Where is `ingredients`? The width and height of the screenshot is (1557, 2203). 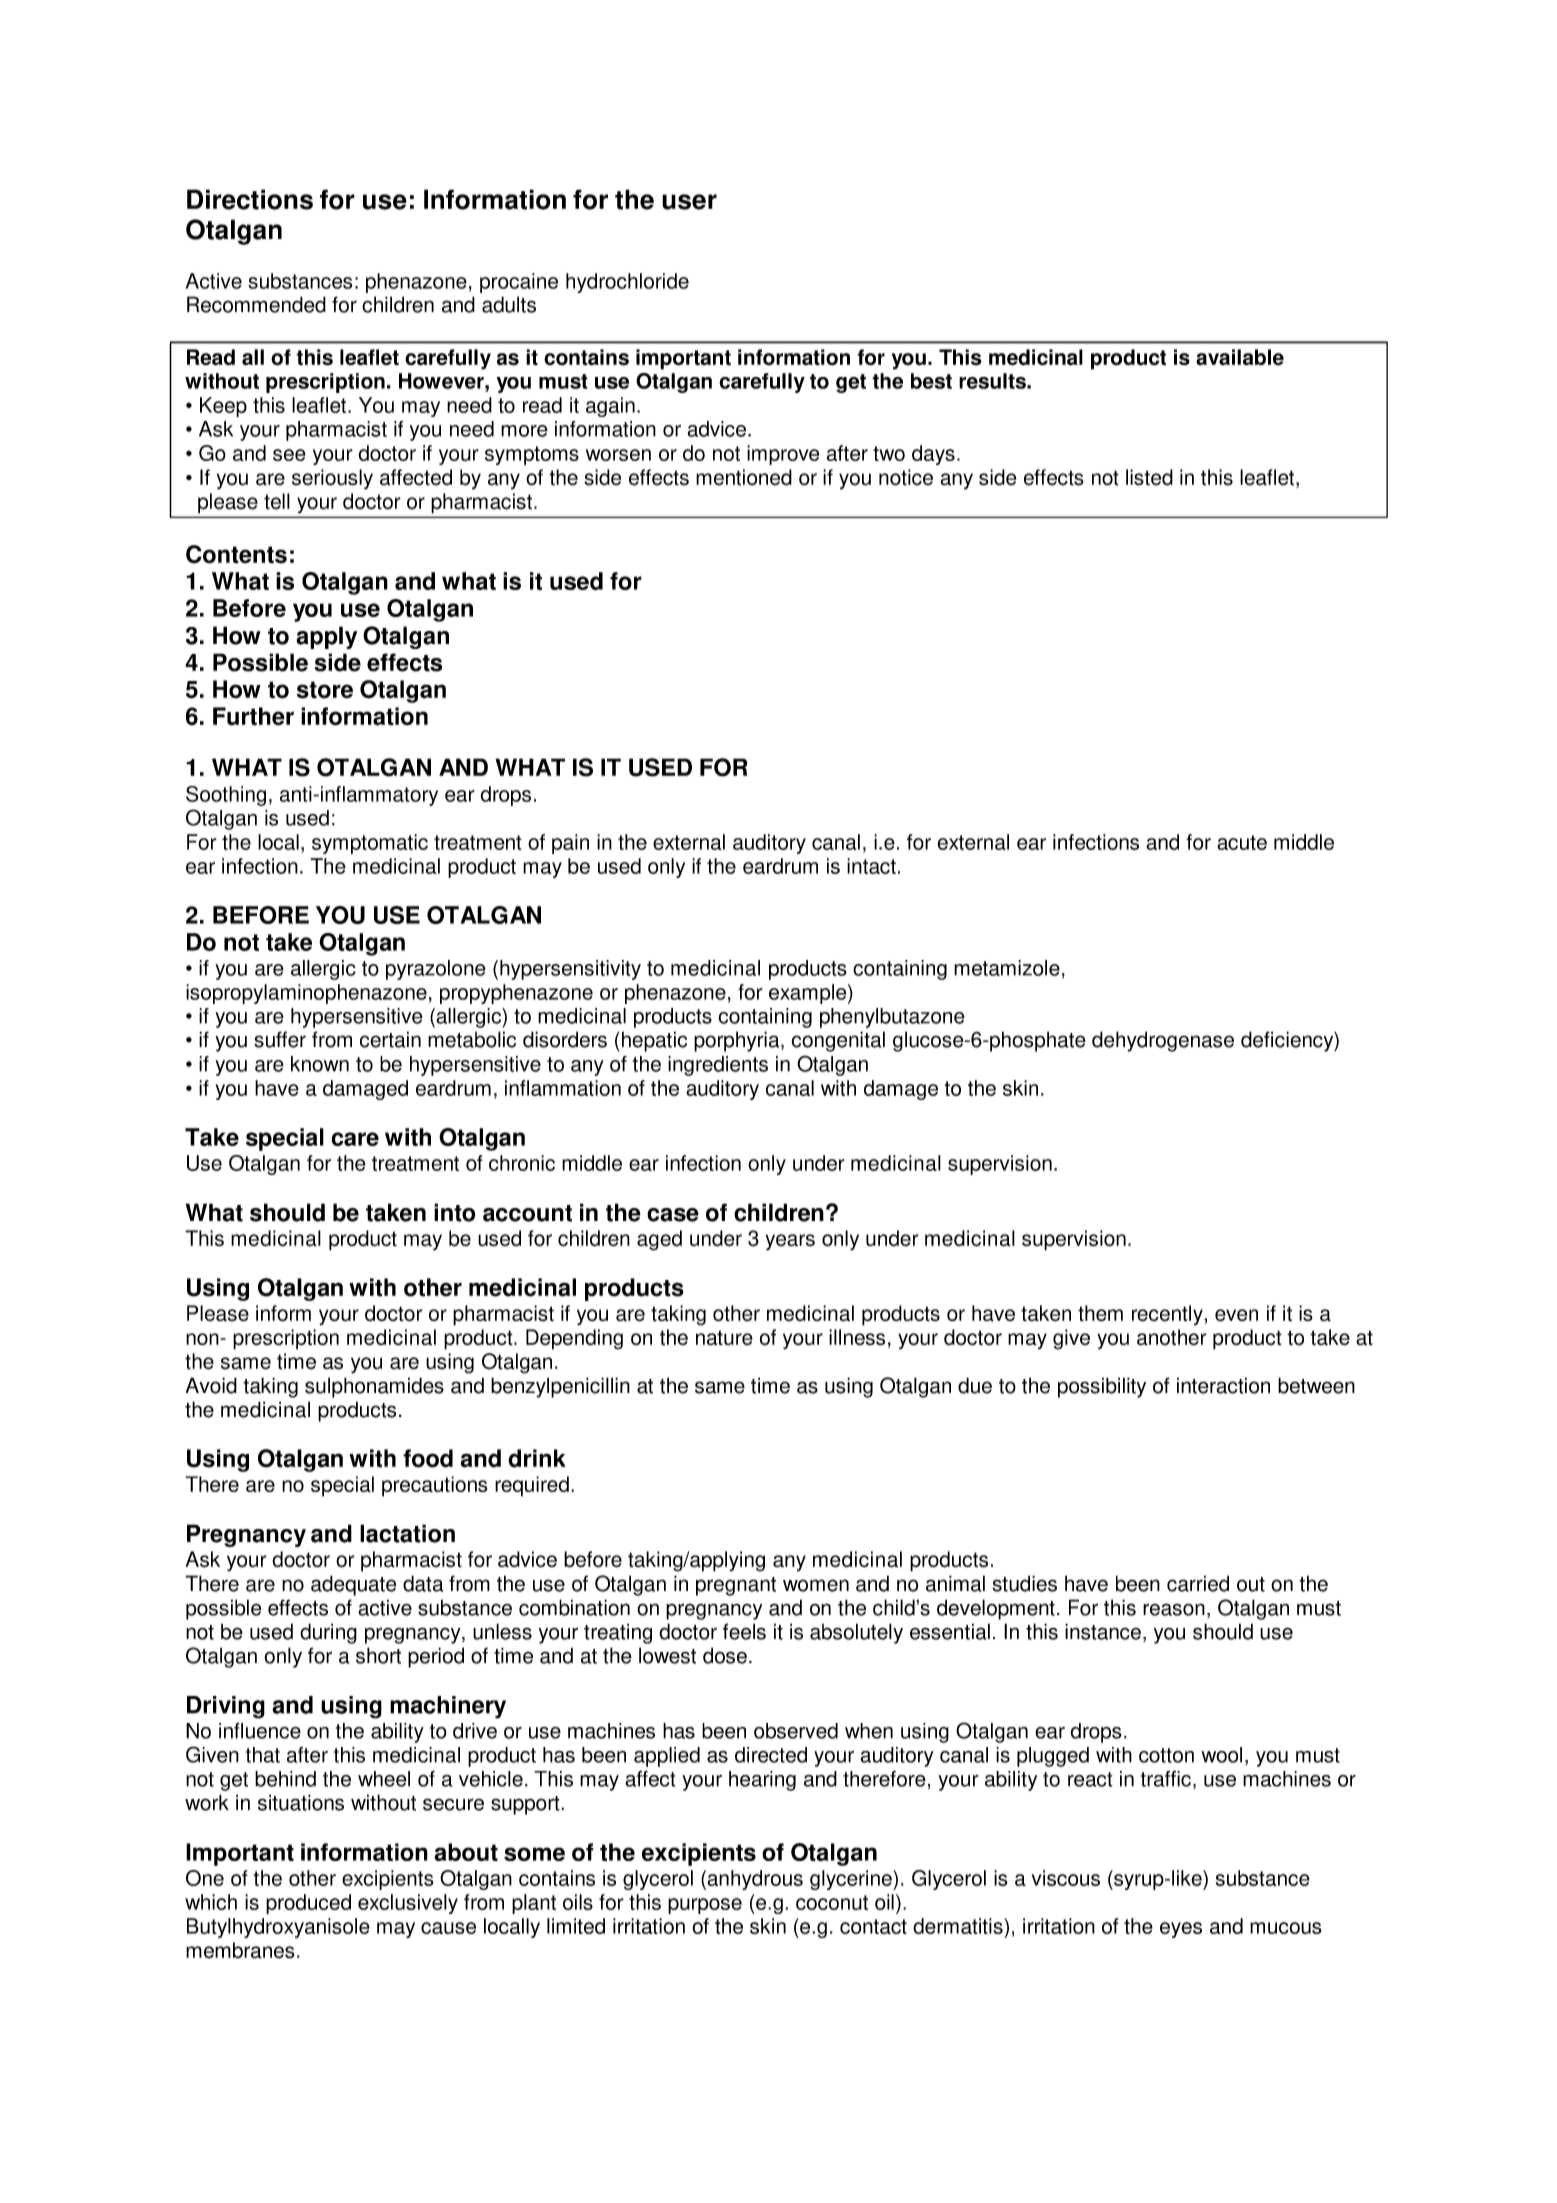 ingredients is located at coordinates (718, 1066).
